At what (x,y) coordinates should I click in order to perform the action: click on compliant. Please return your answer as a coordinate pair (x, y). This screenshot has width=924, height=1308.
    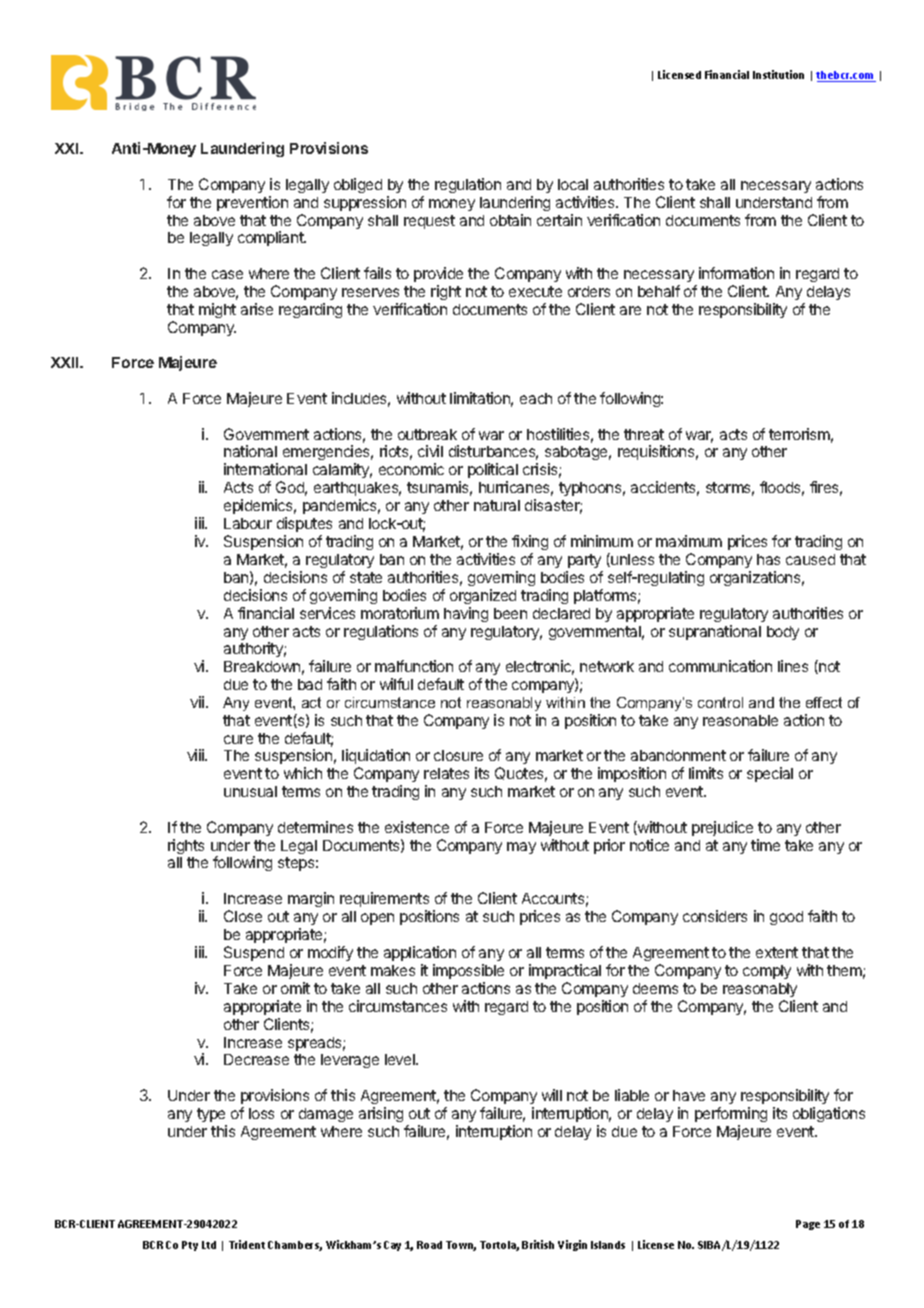
    Looking at the image, I should click on (272, 238).
